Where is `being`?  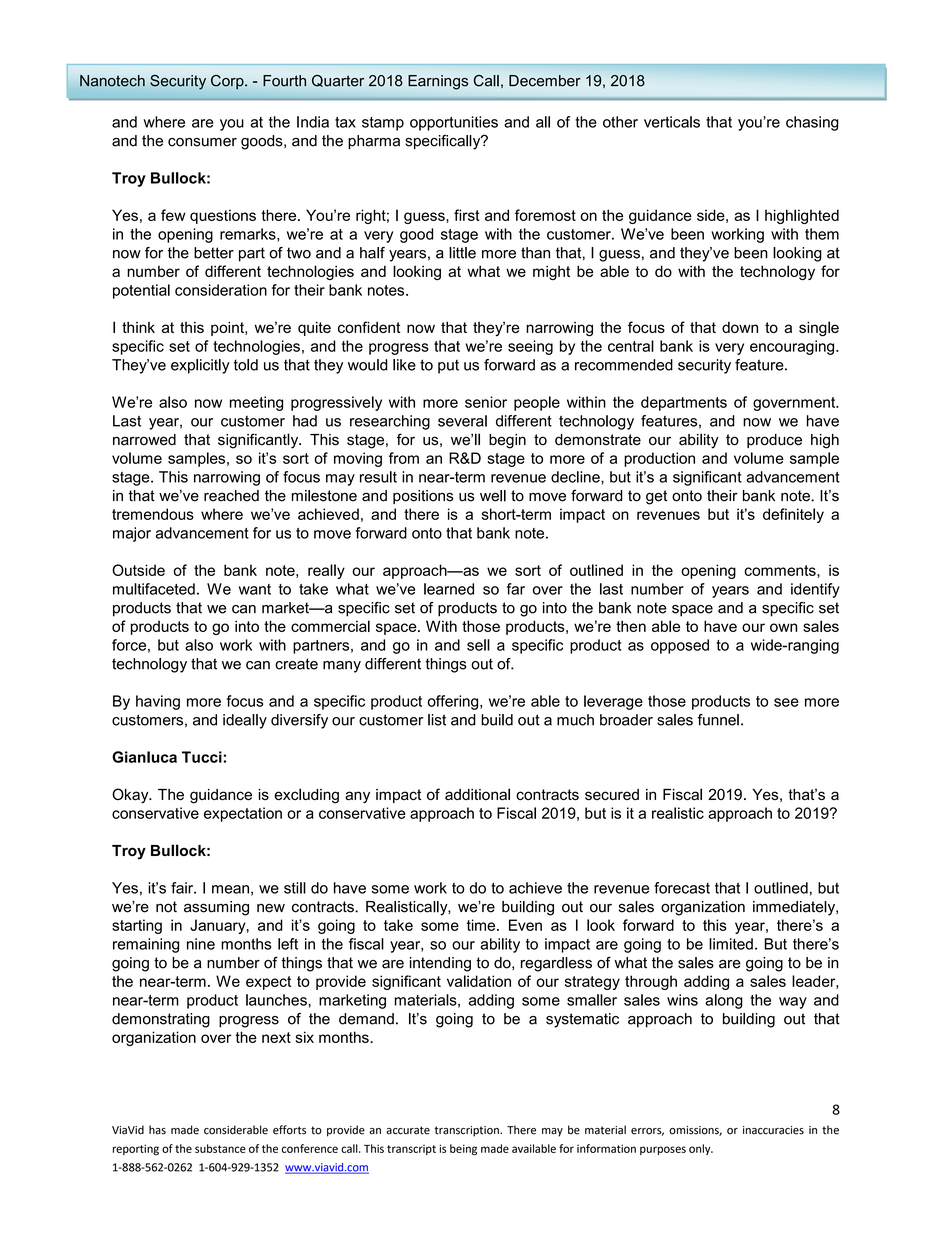 being is located at coordinates (463, 1150).
